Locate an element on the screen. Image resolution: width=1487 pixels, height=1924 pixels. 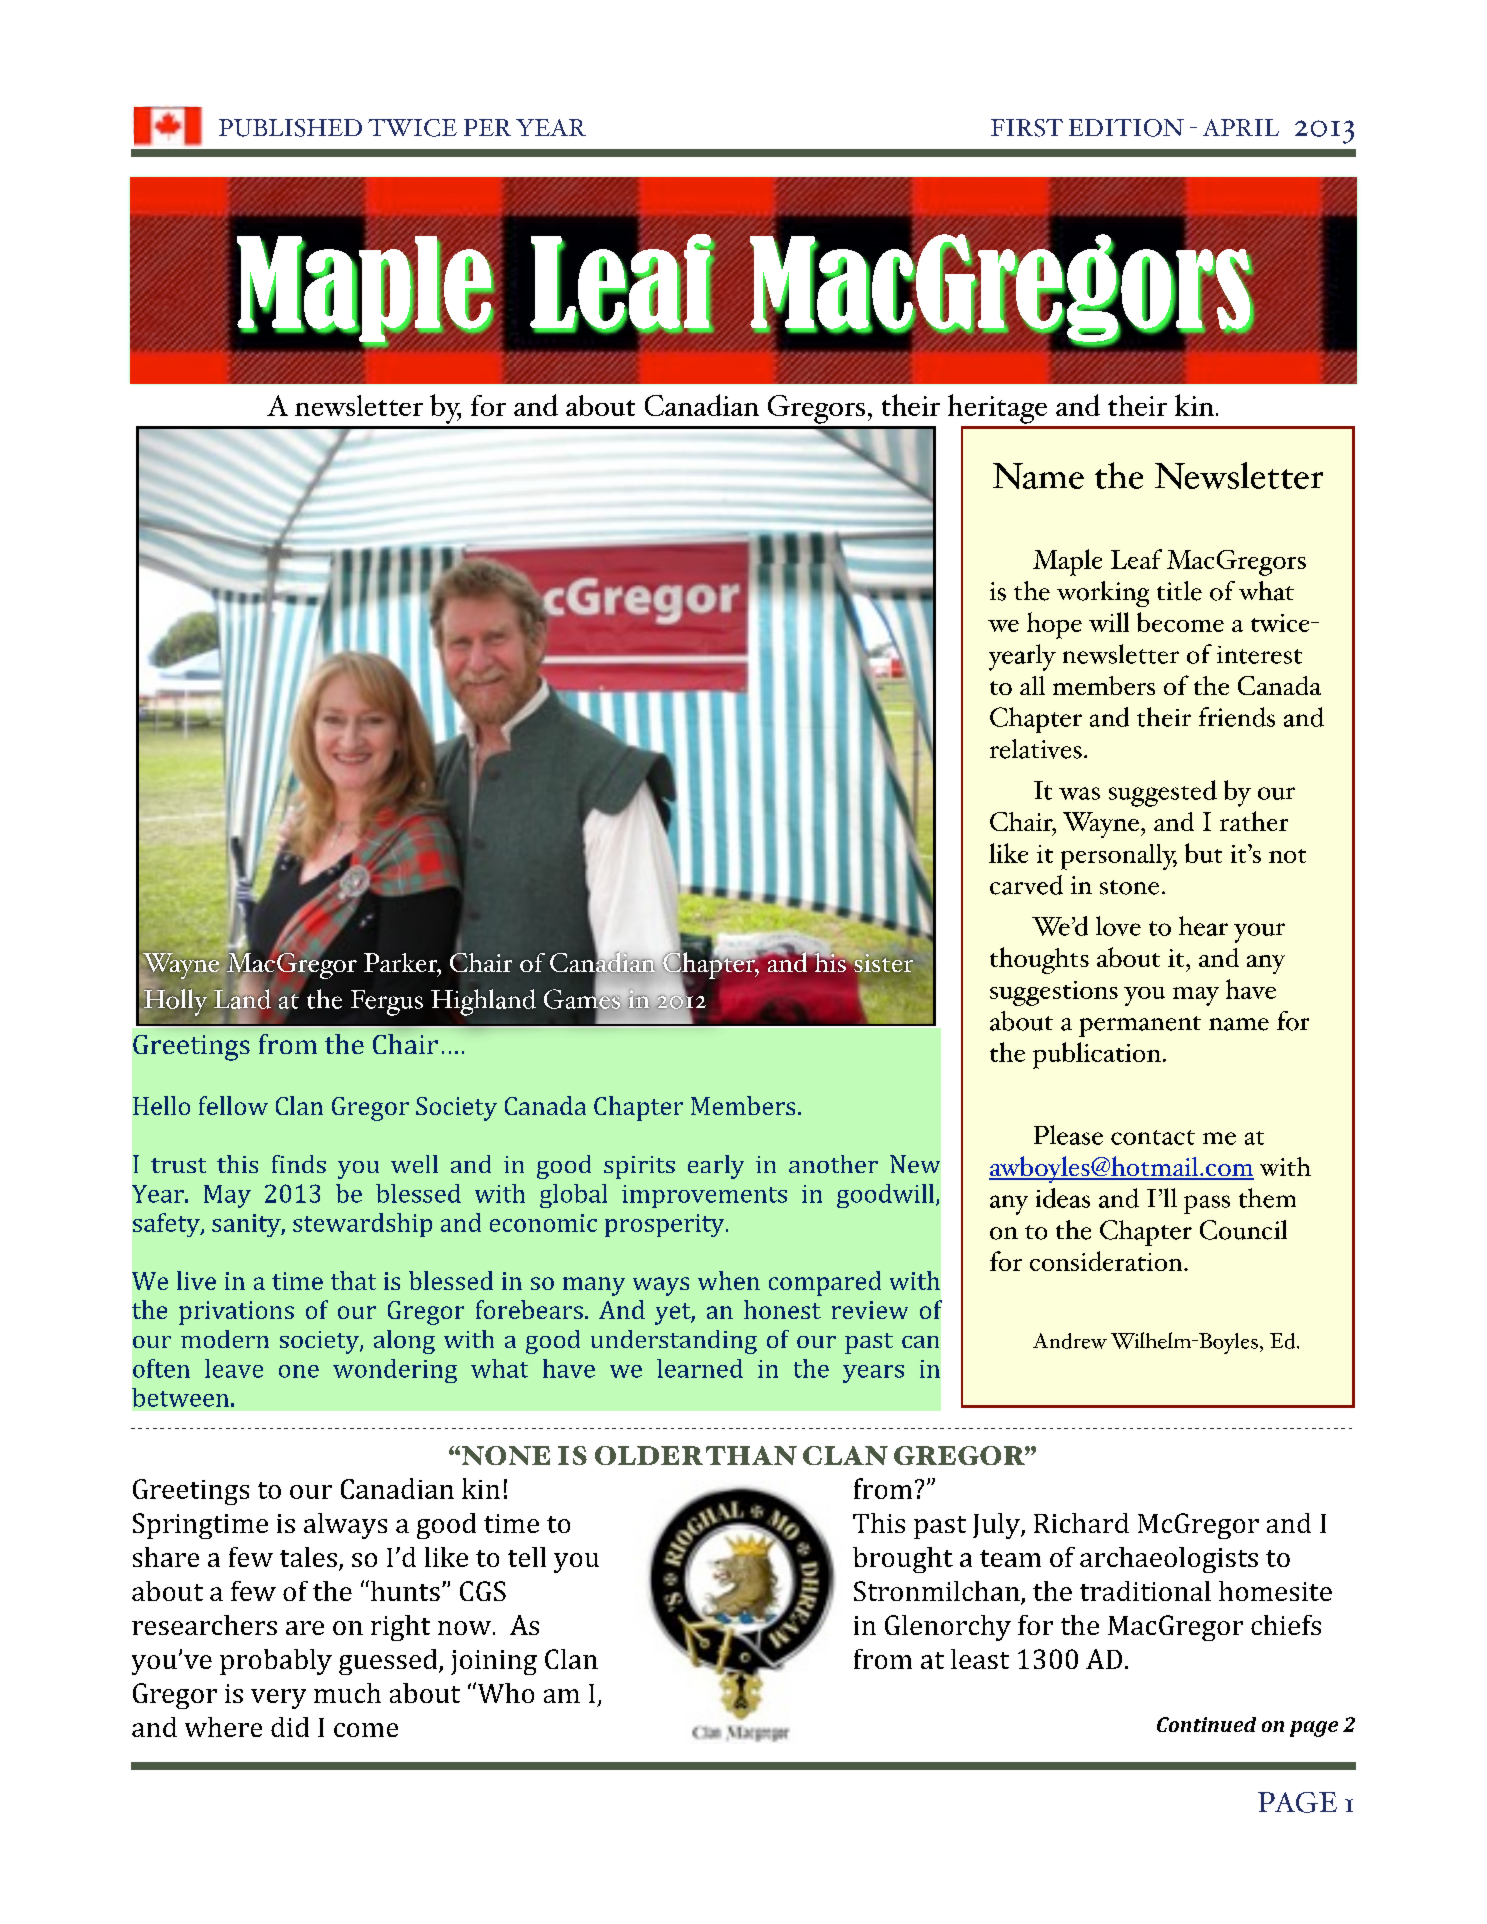
EDITION is located at coordinates (1126, 128).
